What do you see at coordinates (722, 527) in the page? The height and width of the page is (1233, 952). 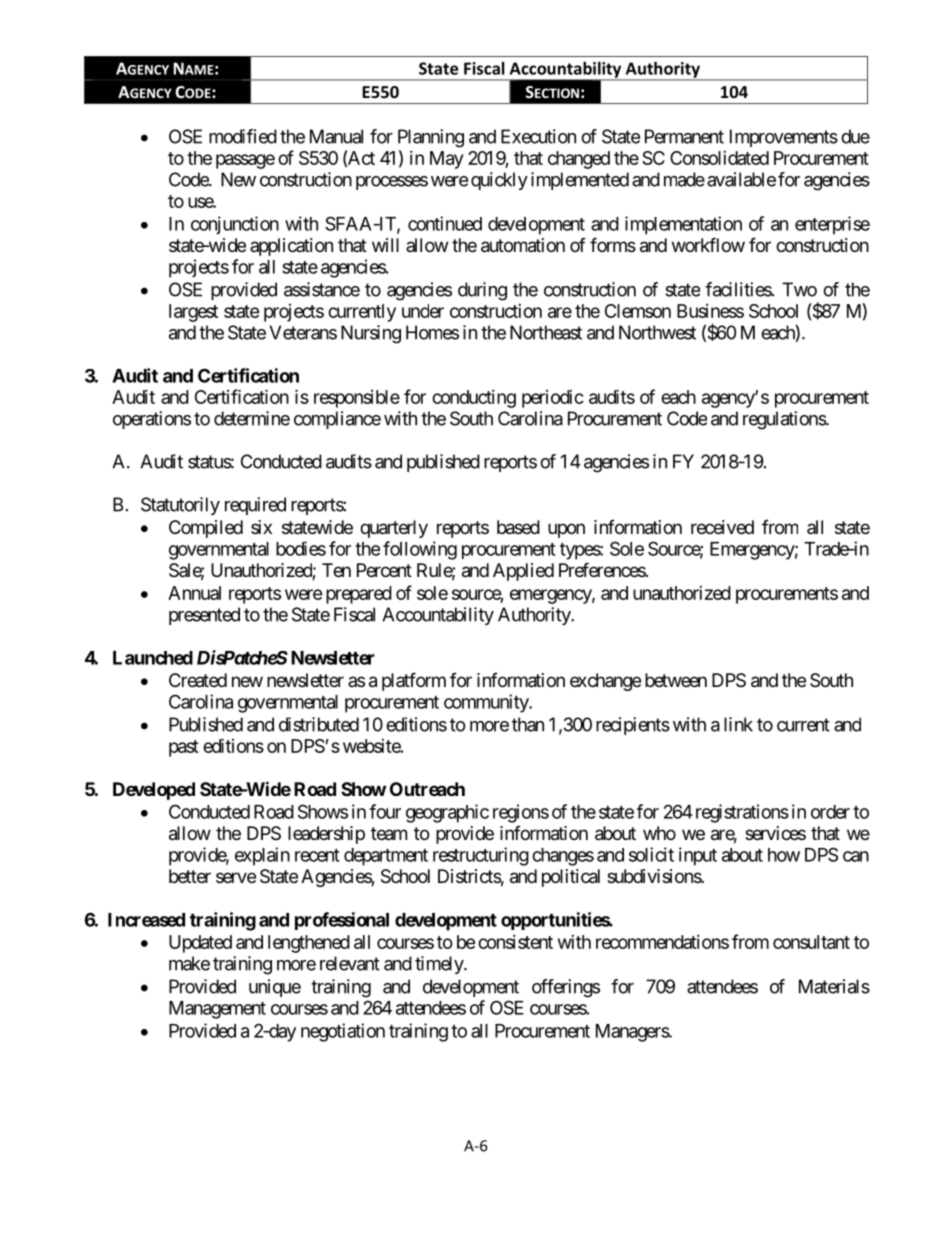 I see `received` at bounding box center [722, 527].
